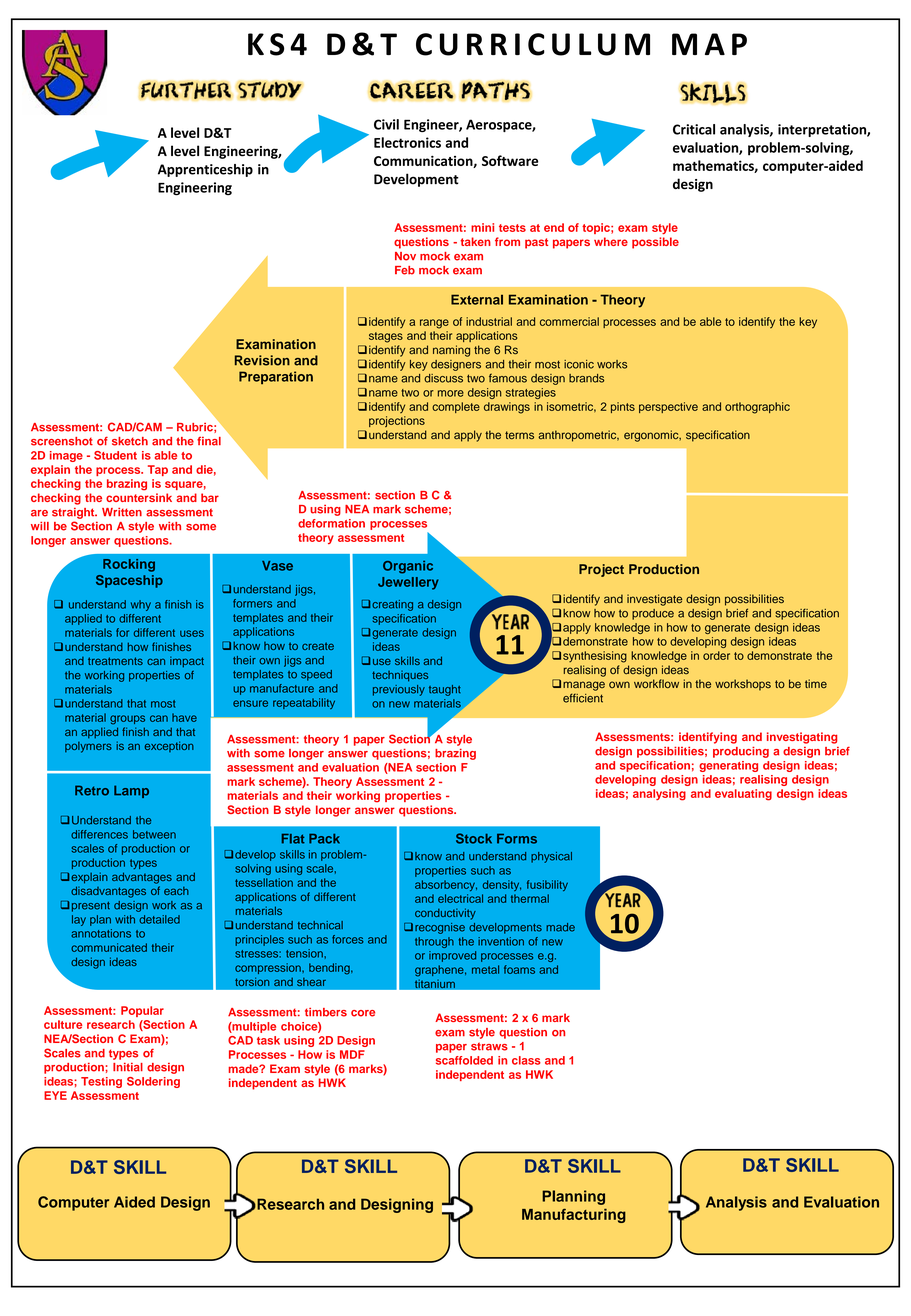 The width and height of the document is (911, 1316). What do you see at coordinates (153, 1082) in the document?
I see `Soldering` at bounding box center [153, 1082].
